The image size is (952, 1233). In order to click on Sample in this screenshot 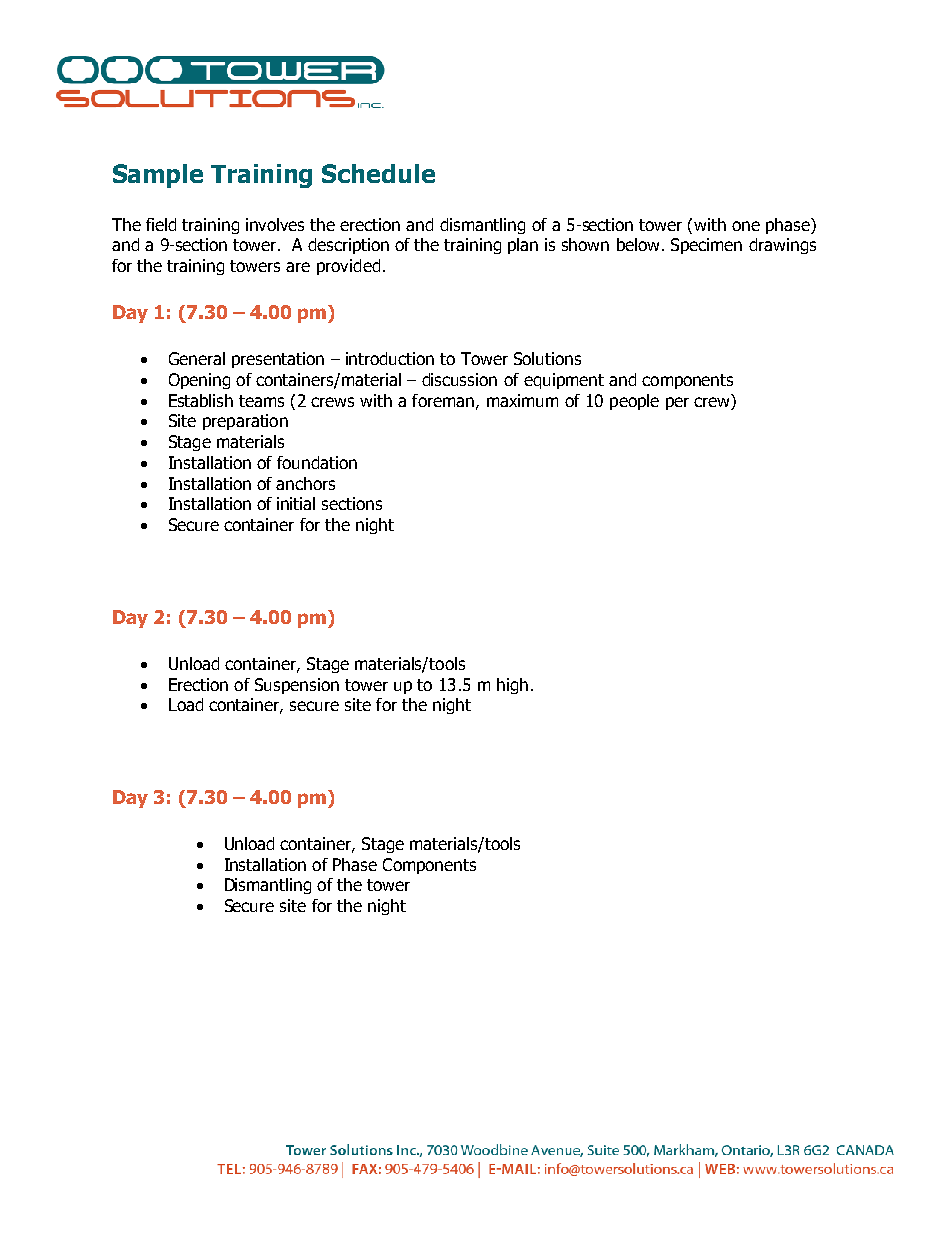, I will do `click(158, 176)`.
